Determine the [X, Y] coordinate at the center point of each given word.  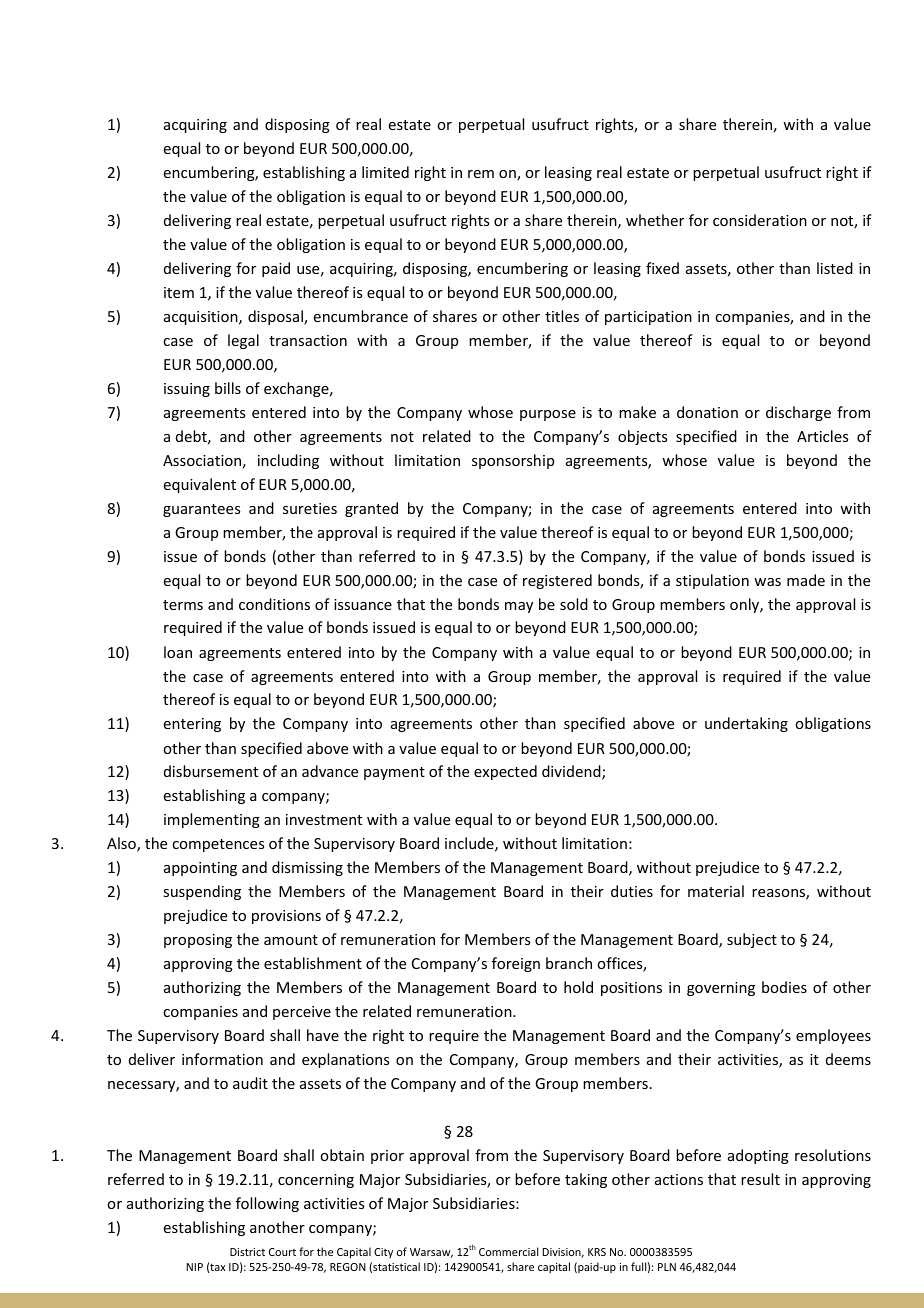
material [716, 891]
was [767, 582]
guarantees [201, 510]
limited [385, 172]
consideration [760, 220]
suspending [202, 892]
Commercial [508, 1251]
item [179, 292]
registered [557, 581]
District [247, 1252]
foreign [516, 964]
